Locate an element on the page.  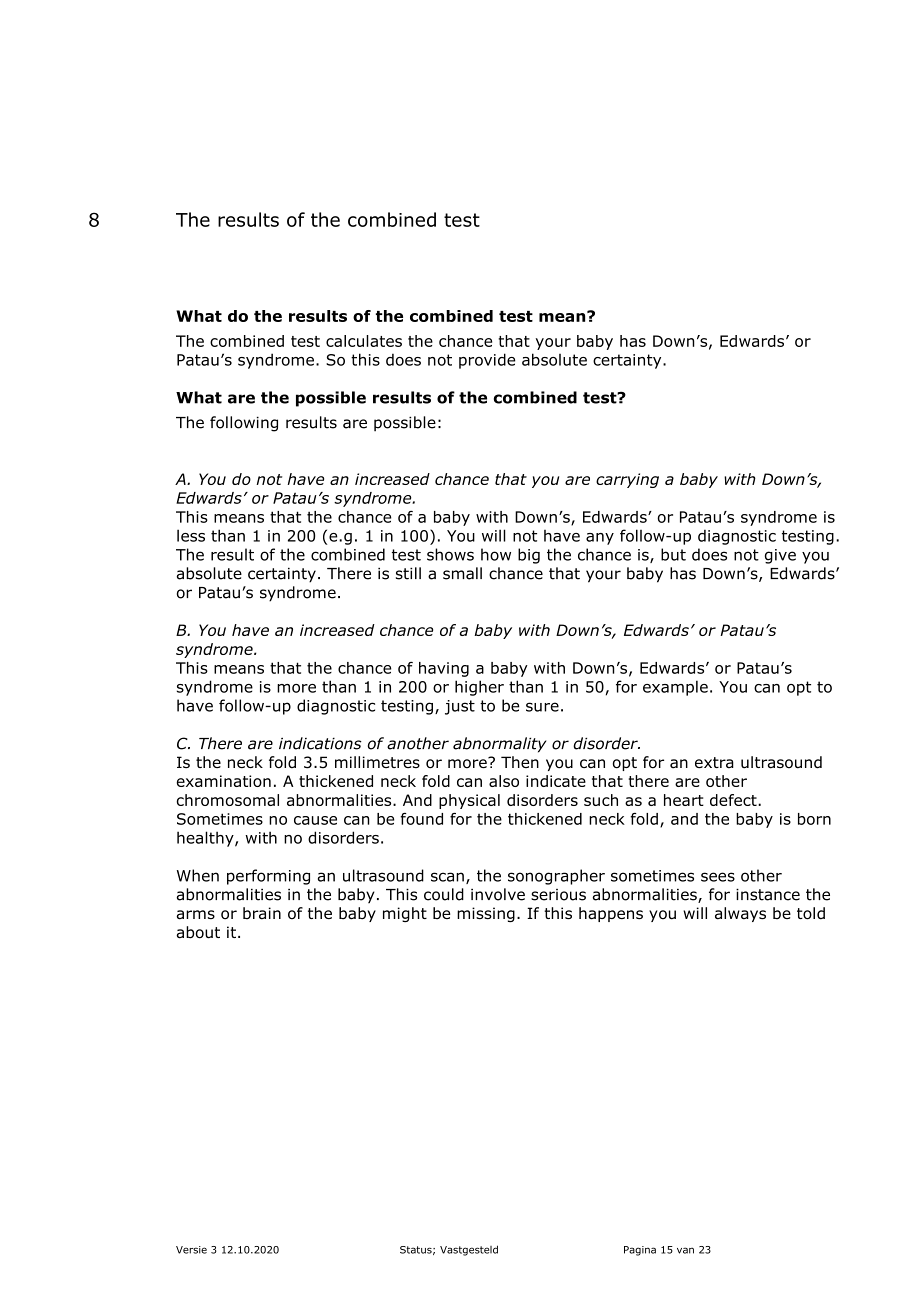
carrying is located at coordinates (627, 480).
